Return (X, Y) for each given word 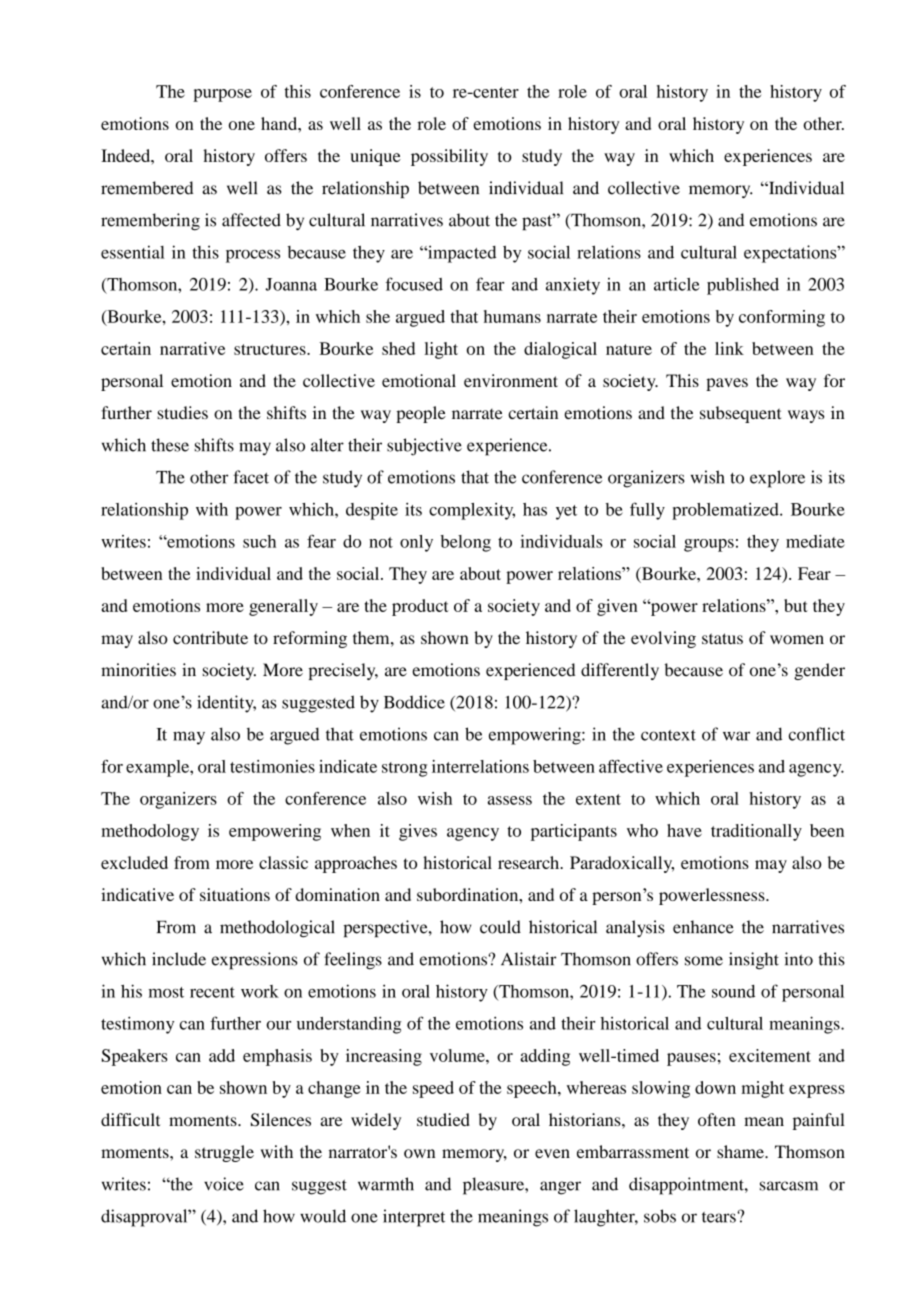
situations (235, 894)
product (420, 607)
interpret (414, 1218)
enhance (703, 927)
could (500, 927)
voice (224, 1184)
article (677, 284)
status (722, 638)
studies (182, 412)
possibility (449, 157)
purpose (222, 95)
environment (511, 380)
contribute (210, 638)
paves (727, 384)
